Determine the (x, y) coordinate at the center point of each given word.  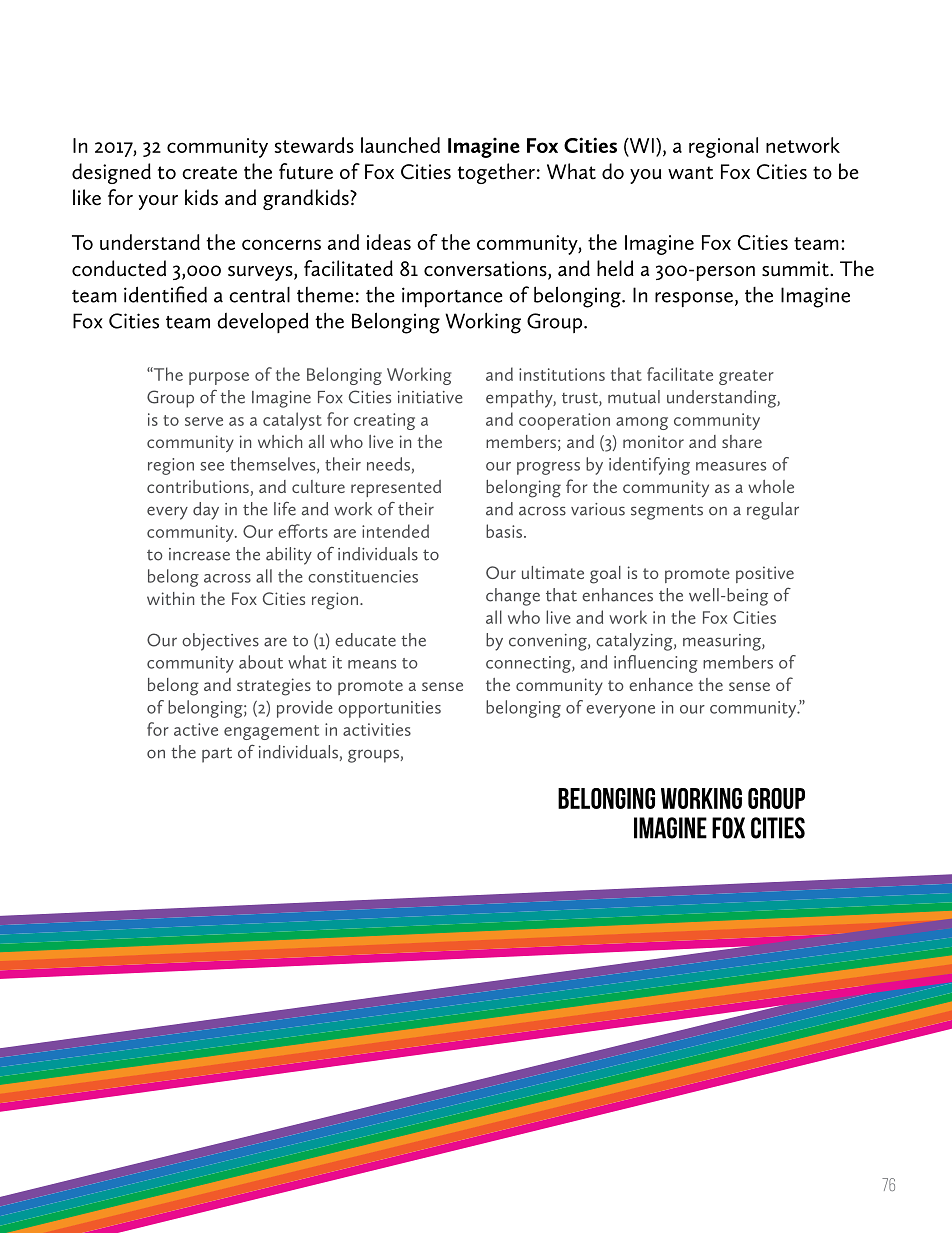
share (742, 441)
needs (388, 464)
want (690, 173)
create (209, 173)
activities (377, 729)
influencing (656, 664)
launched (400, 145)
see (212, 466)
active (196, 729)
